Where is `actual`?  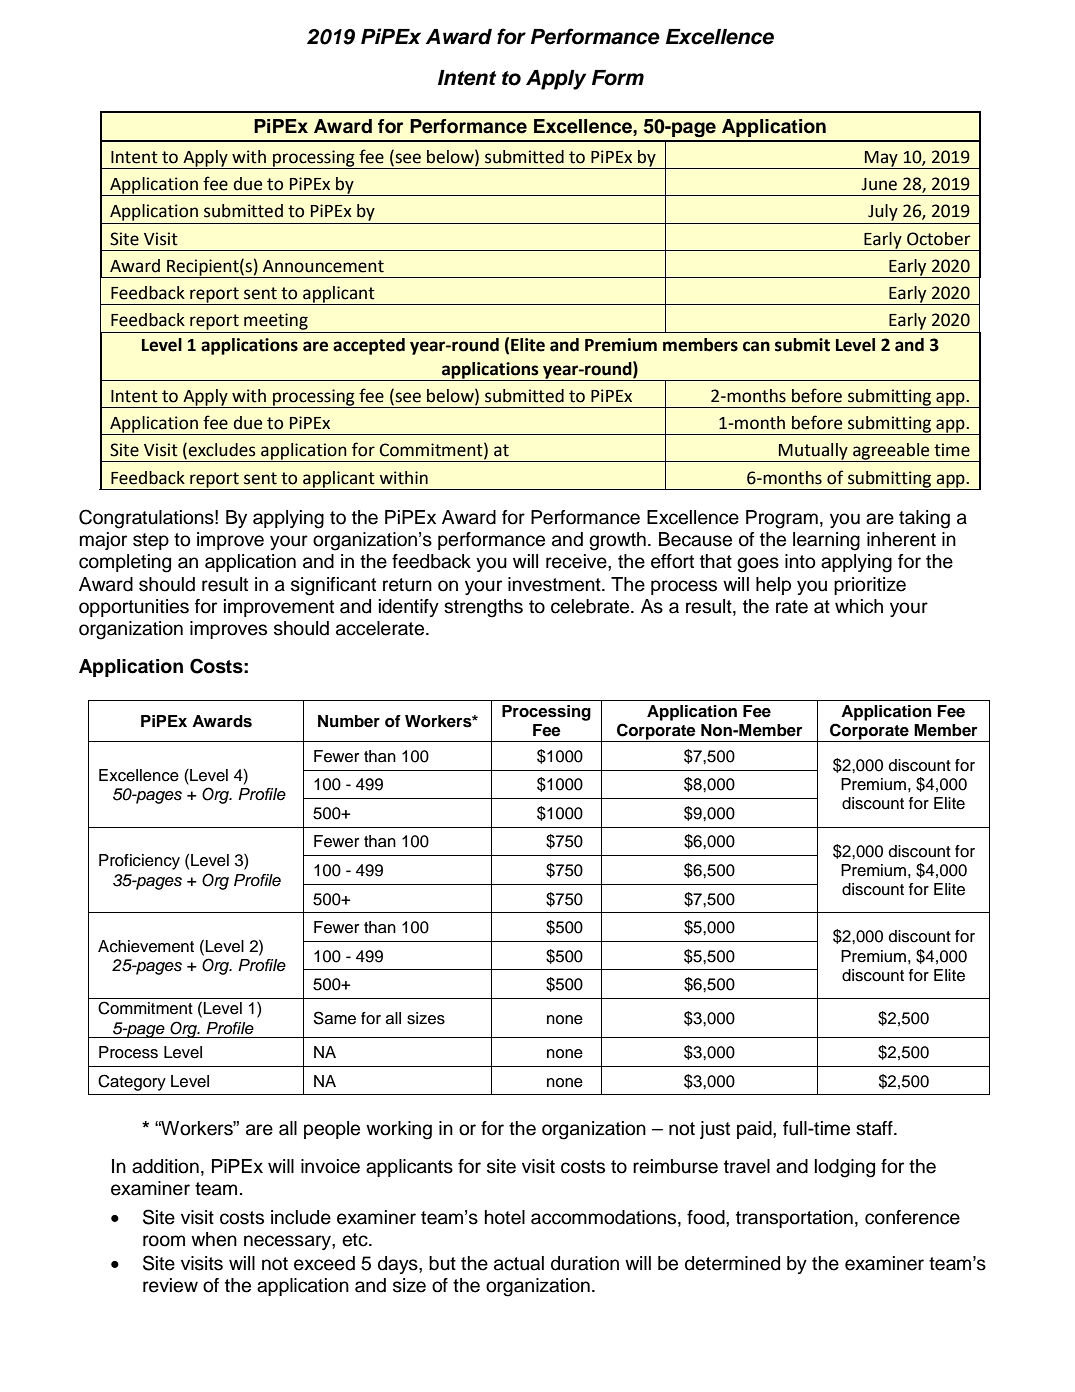 actual is located at coordinates (519, 1263).
